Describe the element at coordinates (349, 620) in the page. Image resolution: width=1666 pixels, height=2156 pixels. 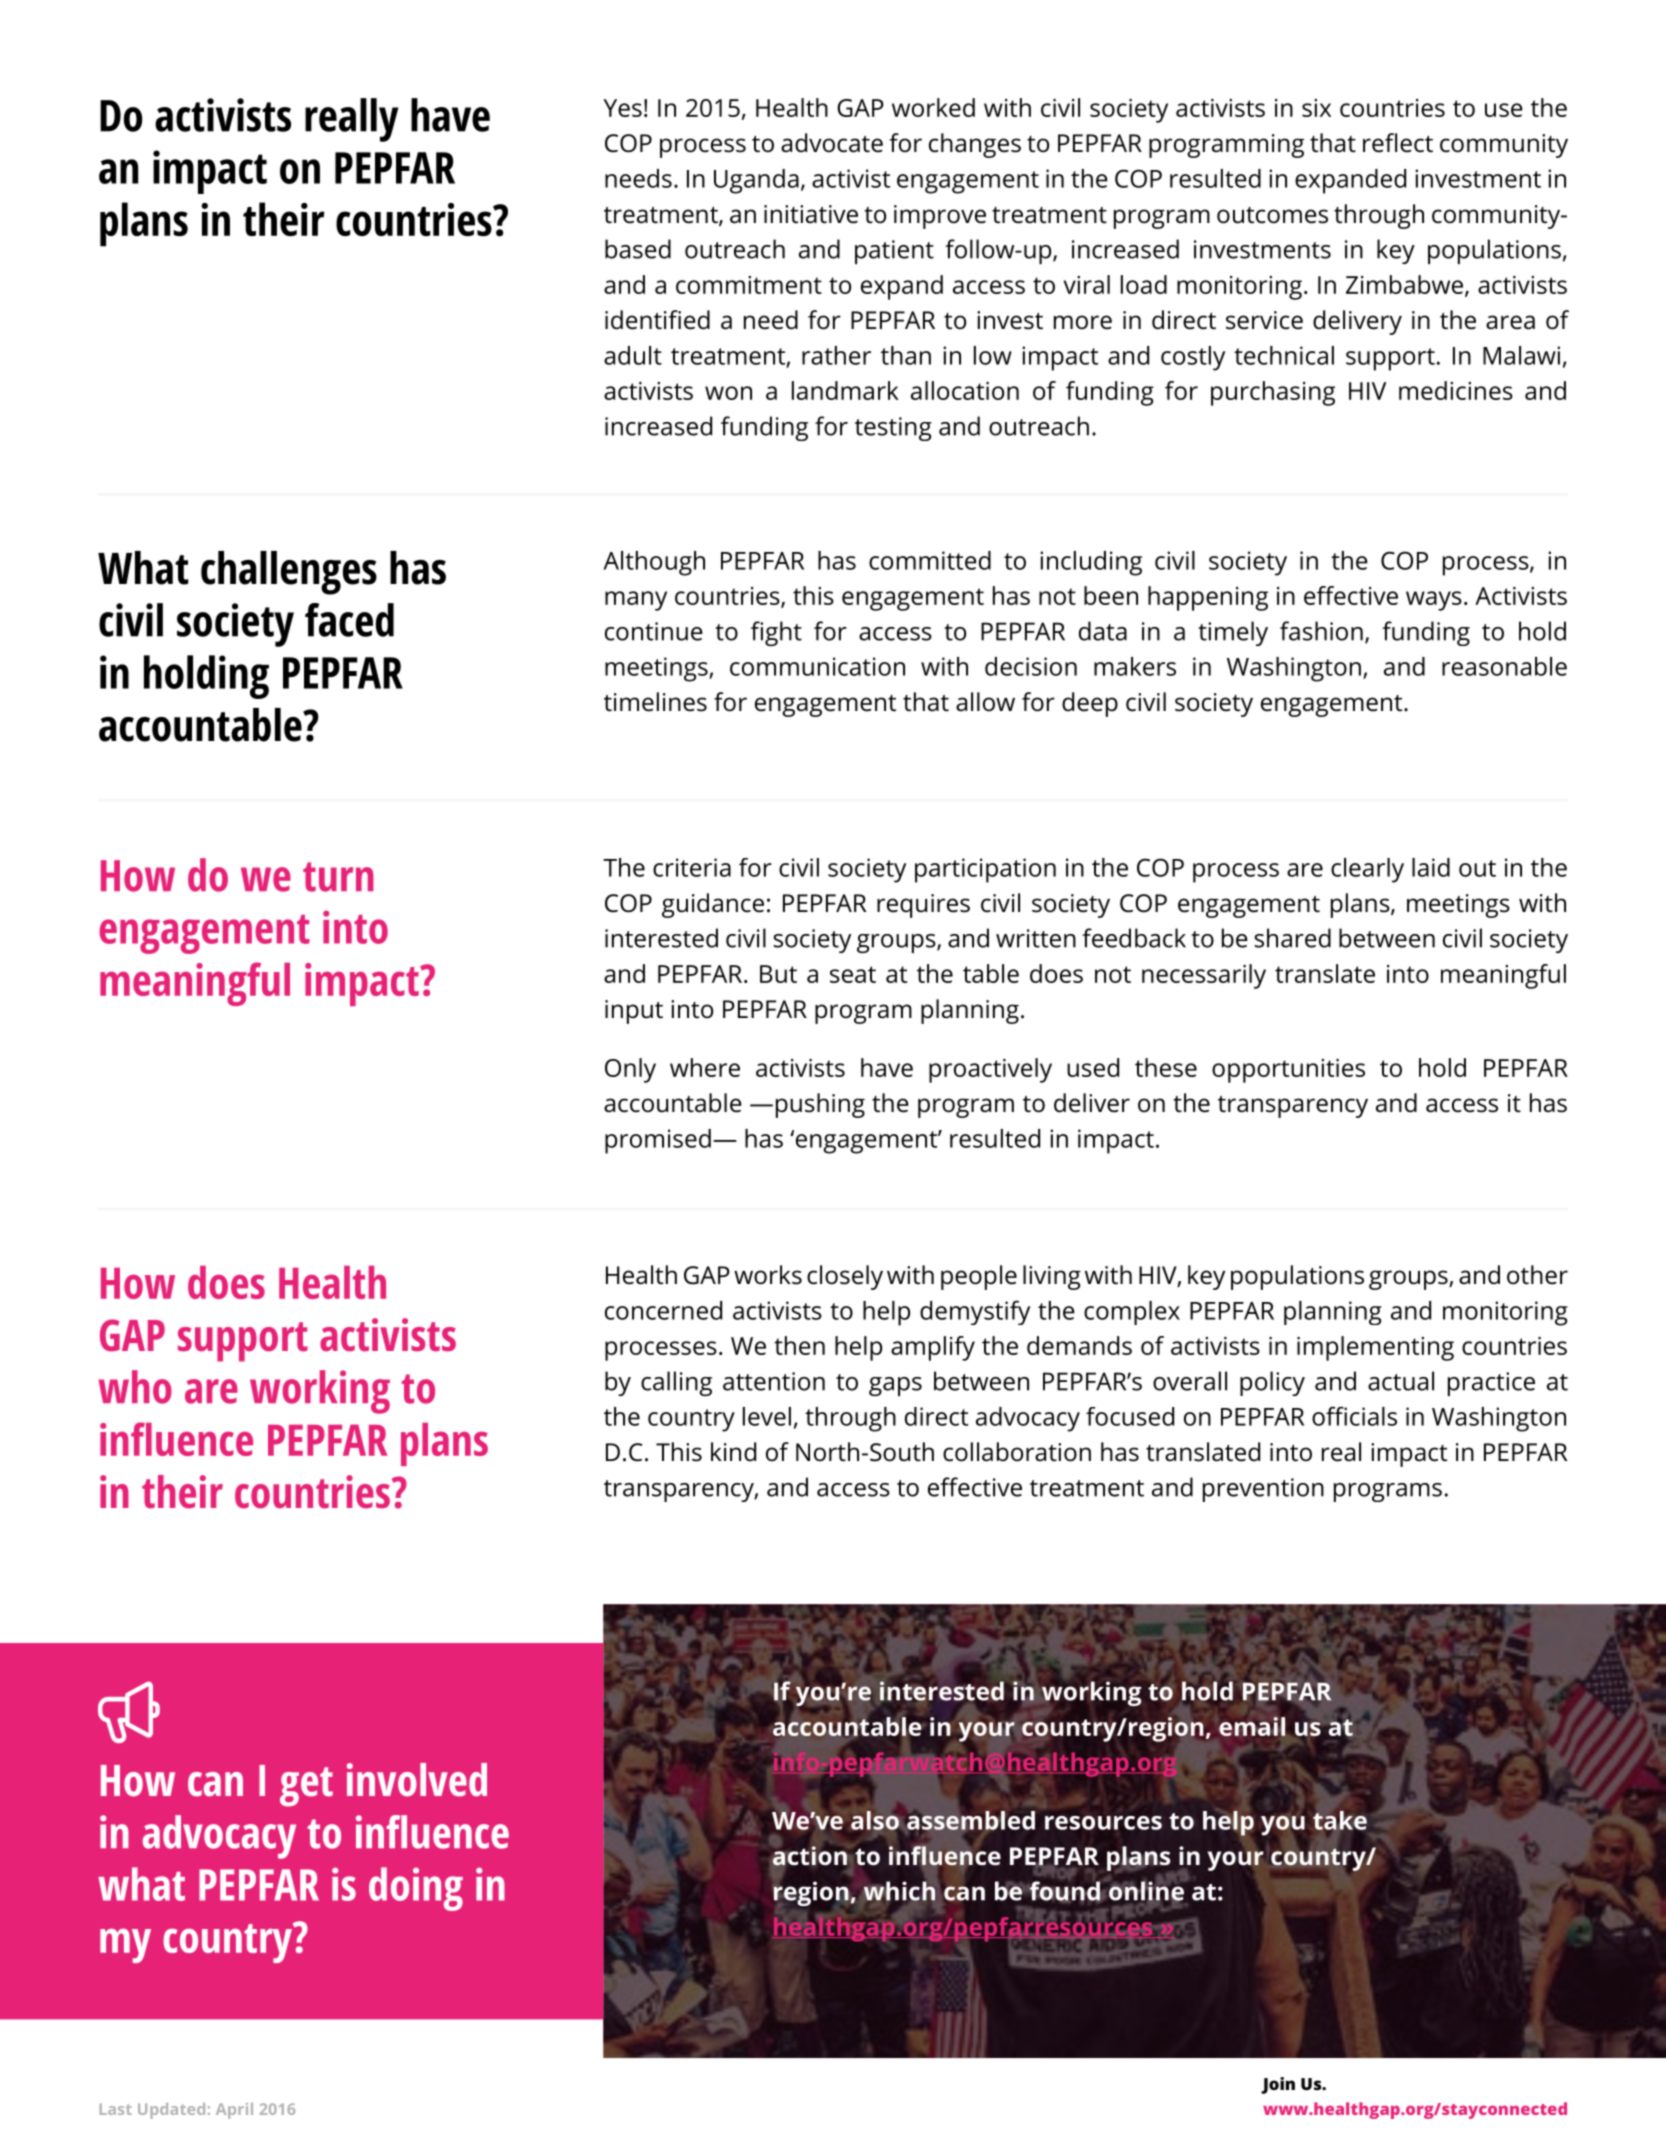
I see `faced` at that location.
